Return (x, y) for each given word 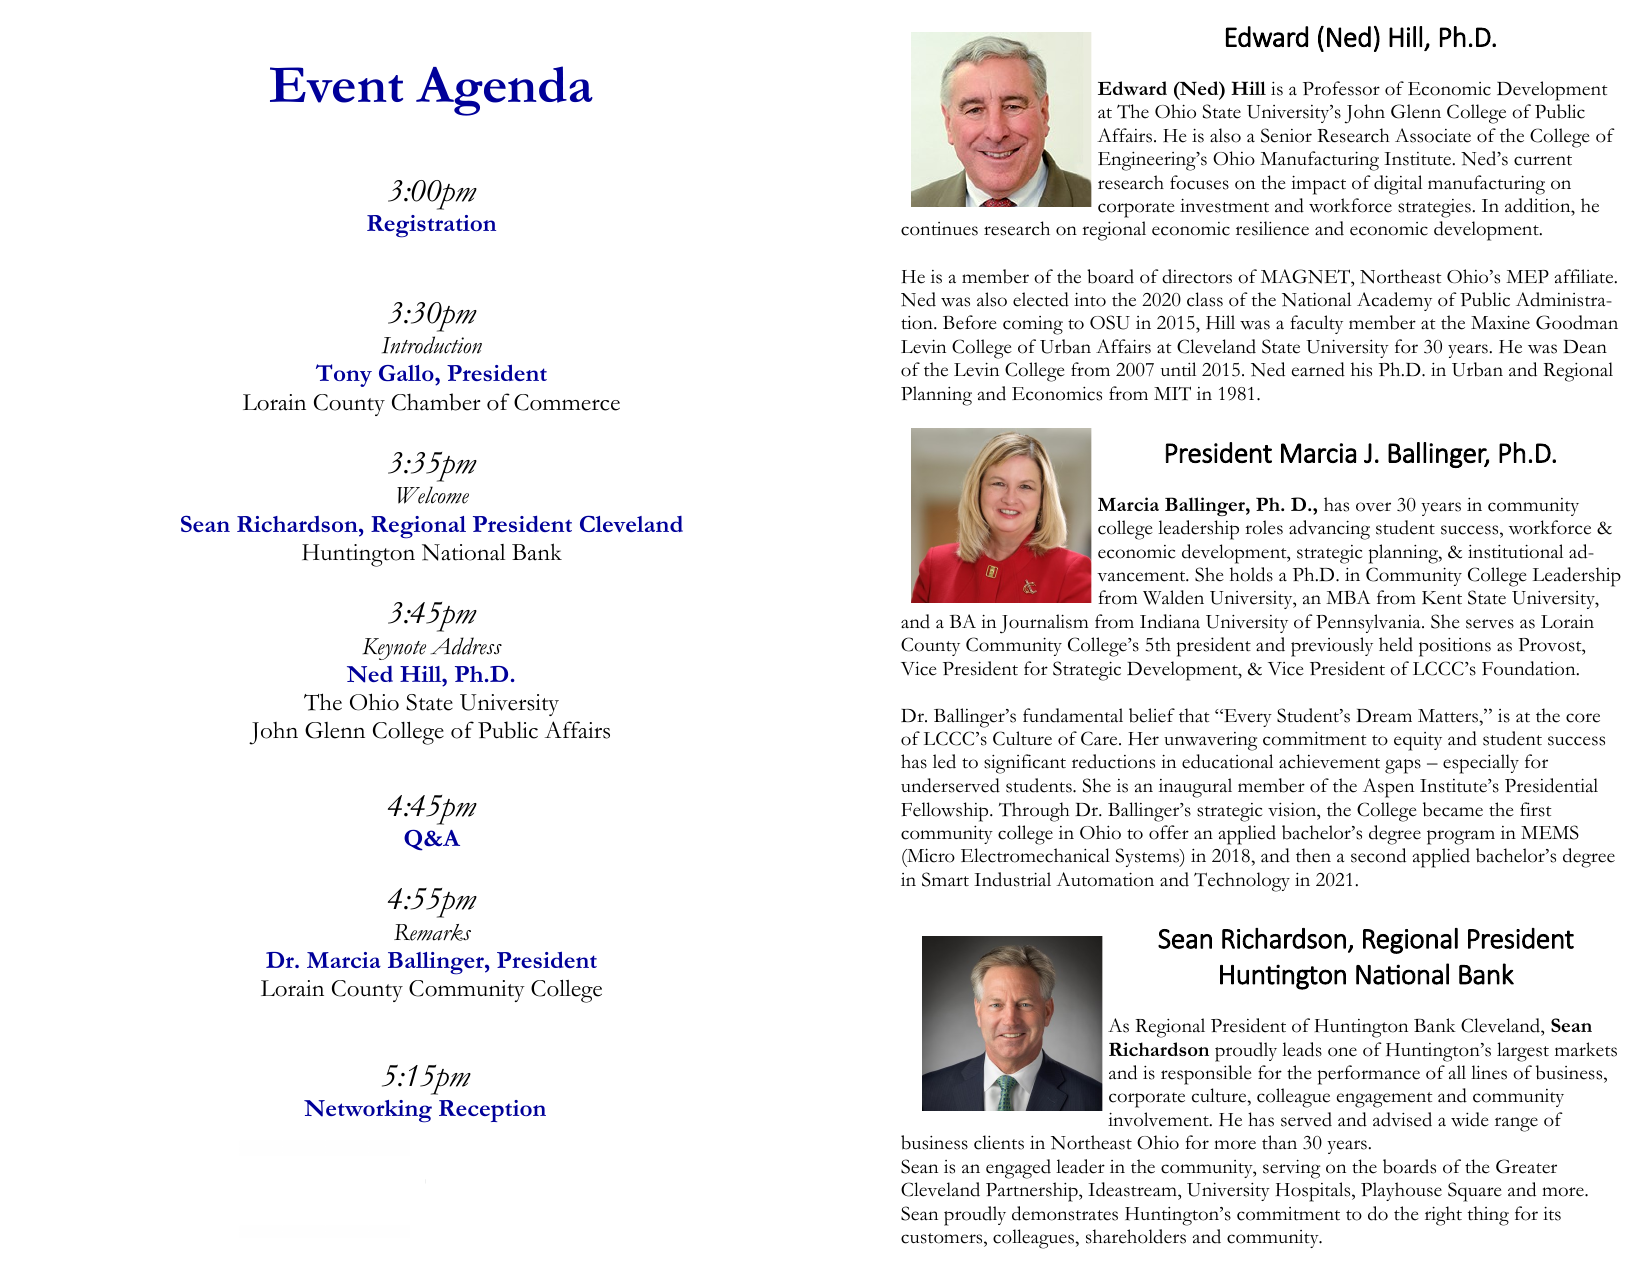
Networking (368, 1111)
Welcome (433, 495)
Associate (1433, 135)
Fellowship (946, 812)
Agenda (504, 91)
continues (939, 229)
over (1373, 507)
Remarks (432, 932)
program (1461, 837)
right (1443, 1216)
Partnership (1033, 1192)
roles (1264, 527)
